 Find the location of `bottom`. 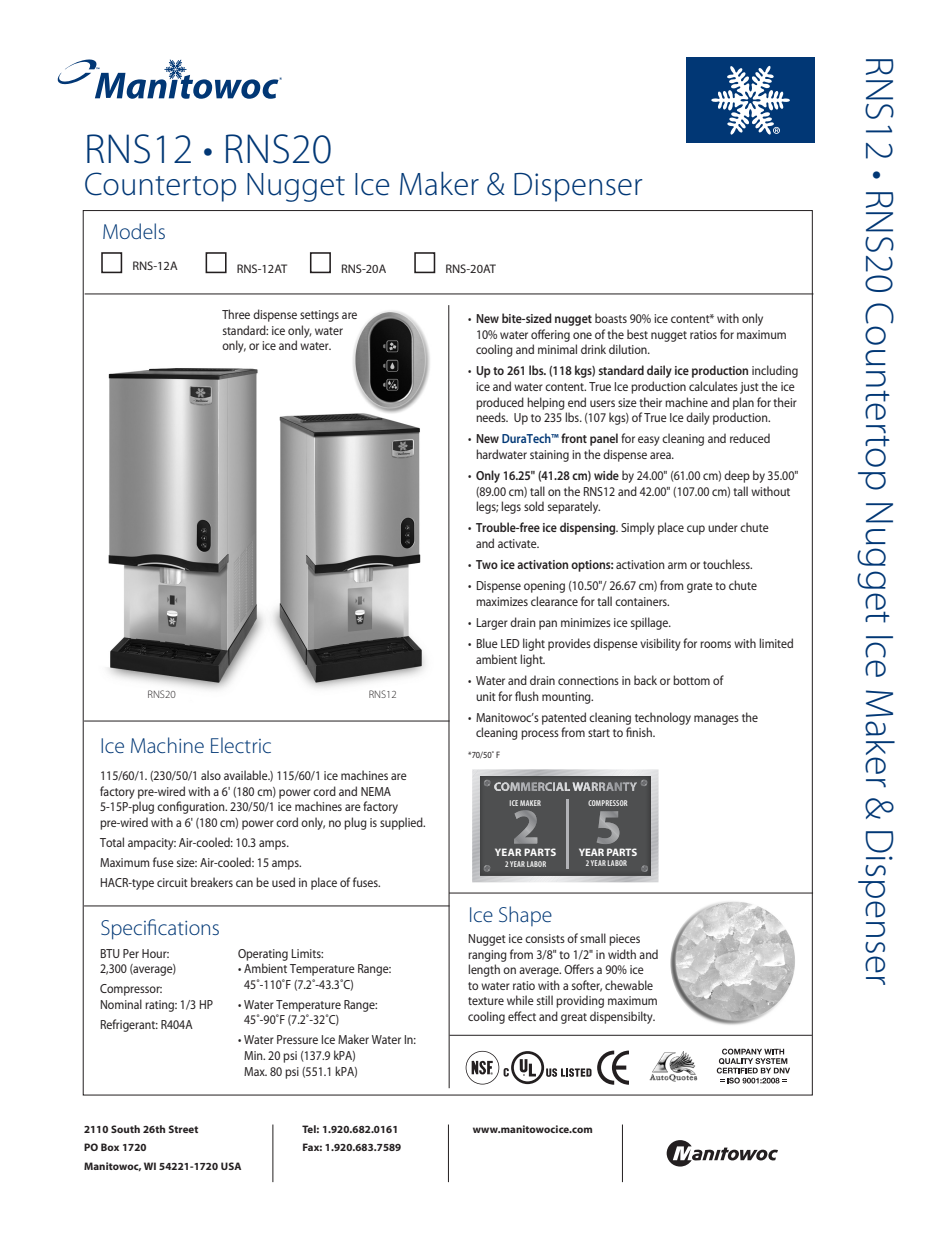

bottom is located at coordinates (691, 680).
